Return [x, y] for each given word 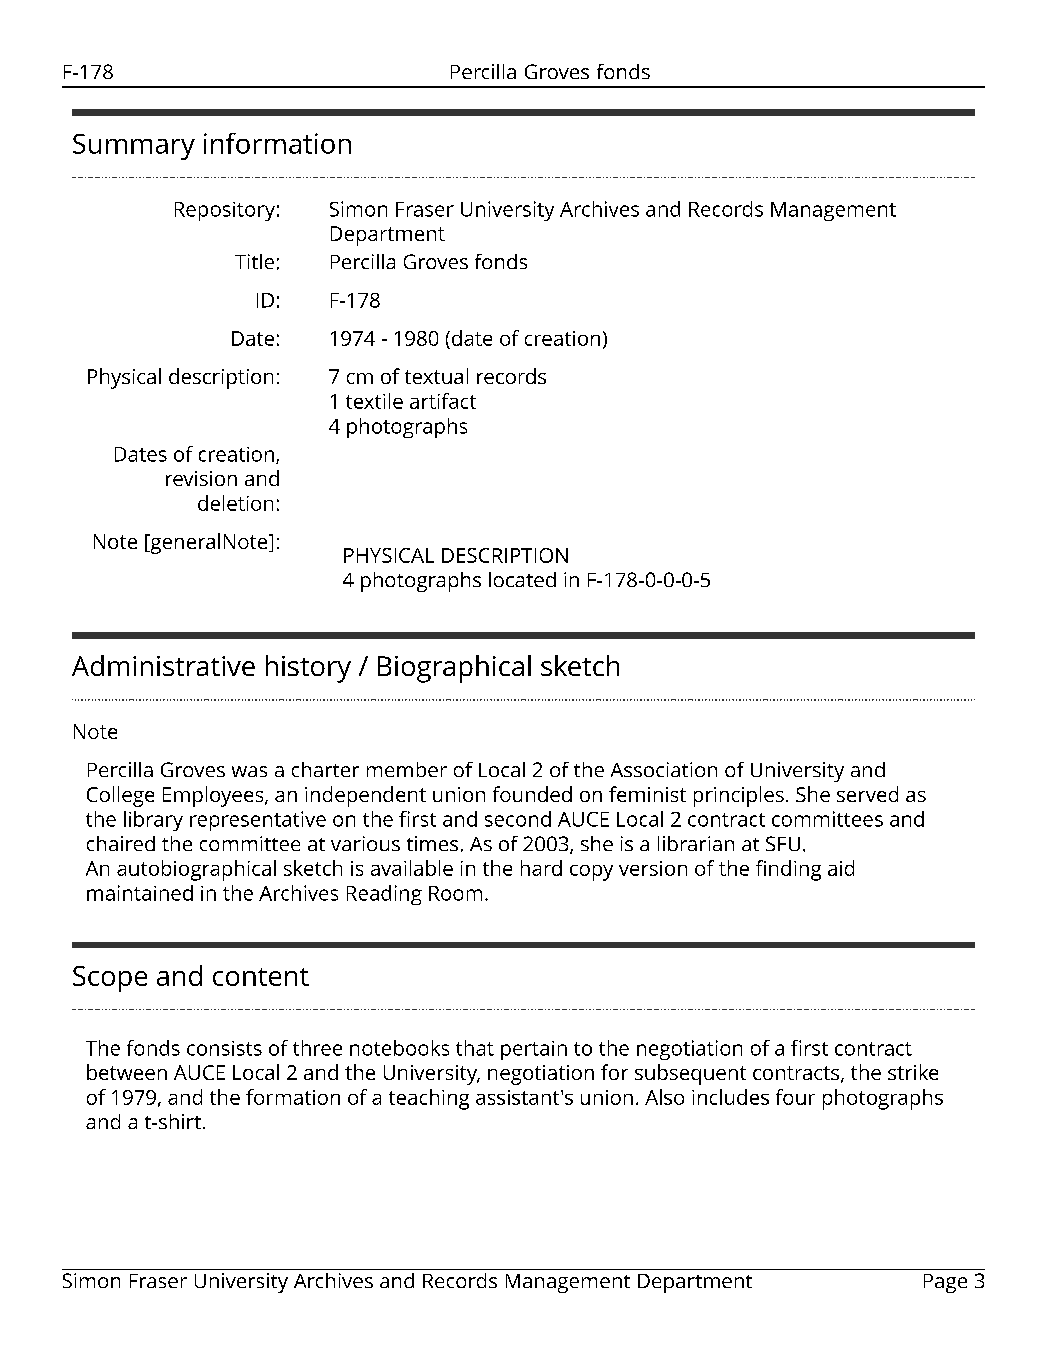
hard [541, 868]
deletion [235, 503]
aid [841, 868]
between [127, 1072]
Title [254, 261]
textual [436, 376]
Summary [134, 147]
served [867, 794]
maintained [140, 893]
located [522, 579]
